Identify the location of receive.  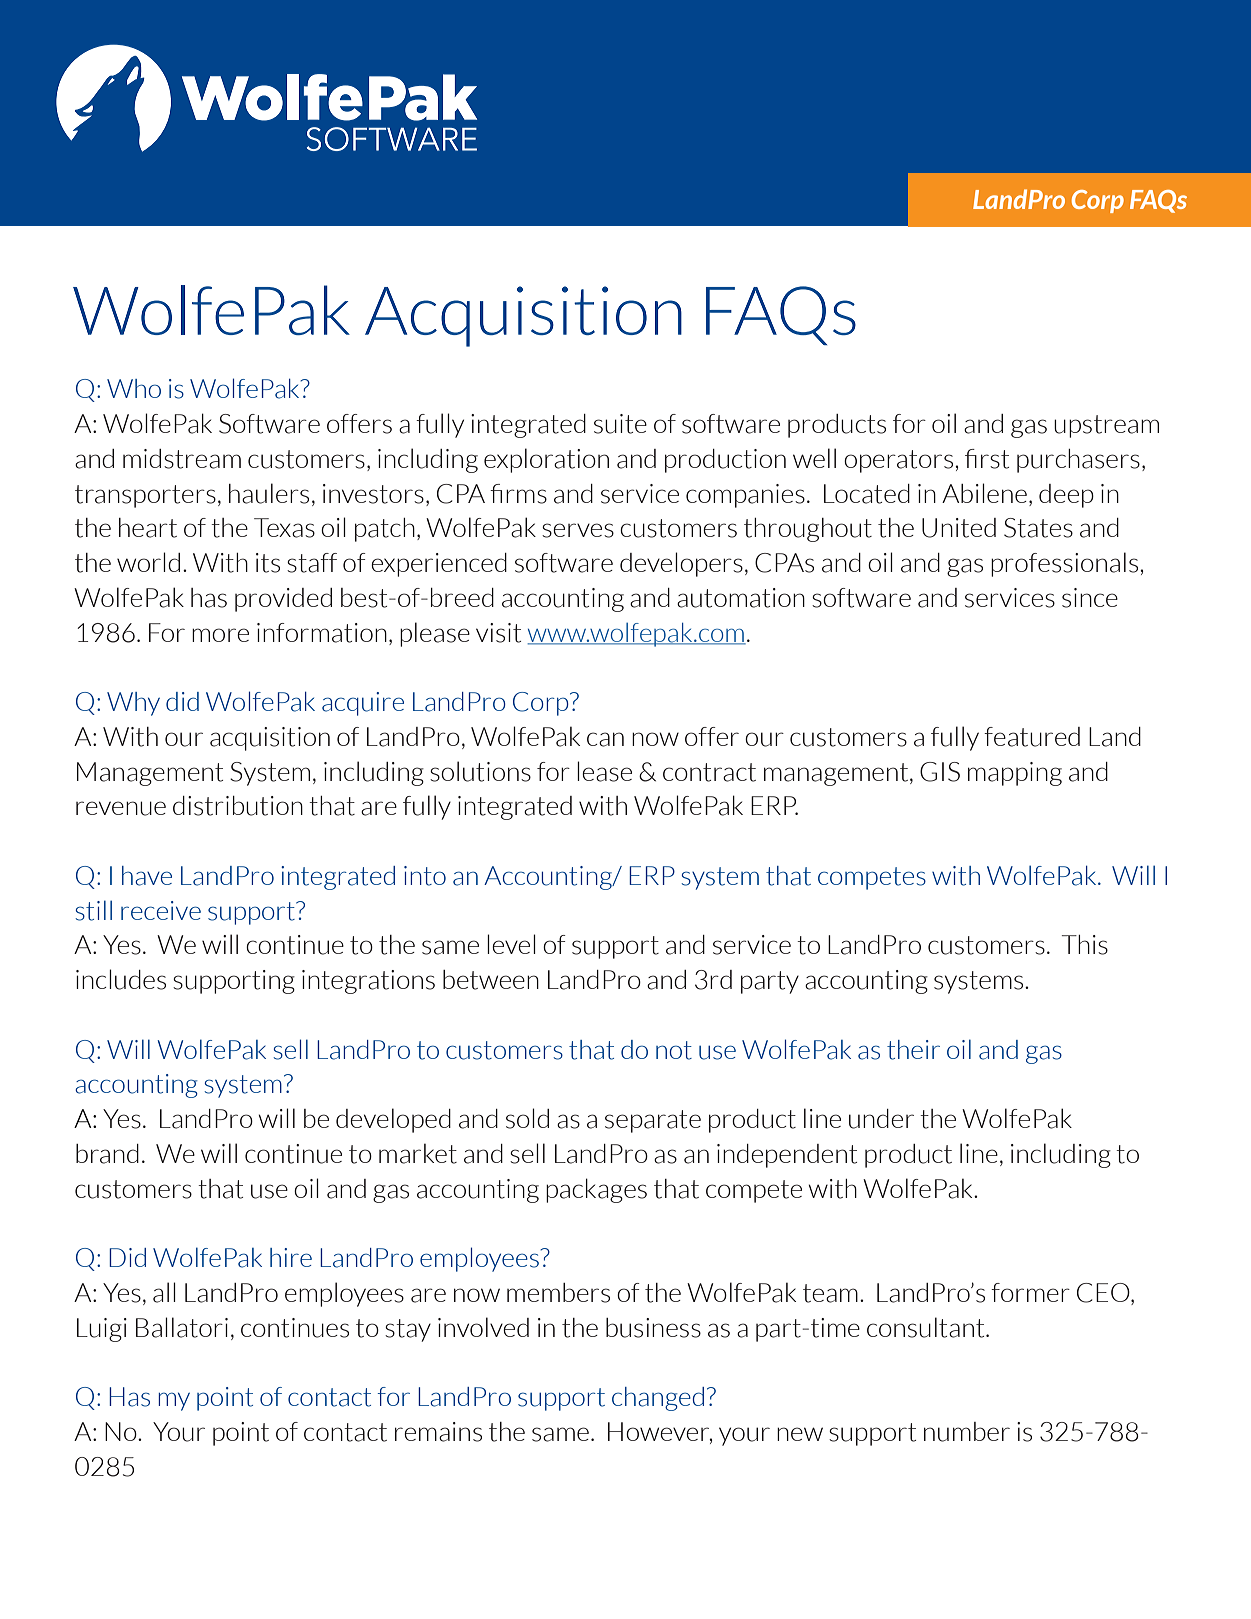
(161, 910).
